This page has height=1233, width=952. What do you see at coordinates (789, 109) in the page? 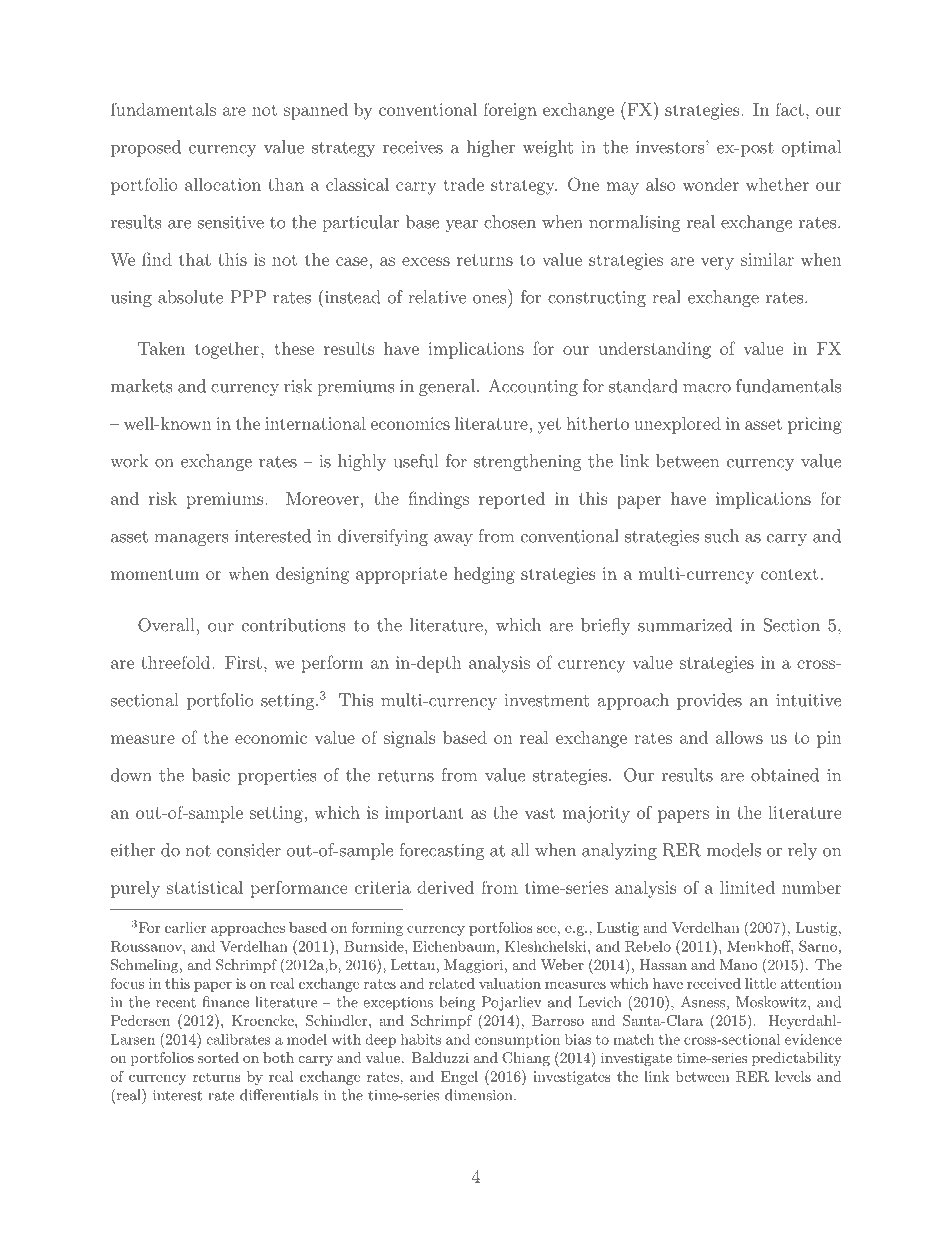
I see `fact` at bounding box center [789, 109].
